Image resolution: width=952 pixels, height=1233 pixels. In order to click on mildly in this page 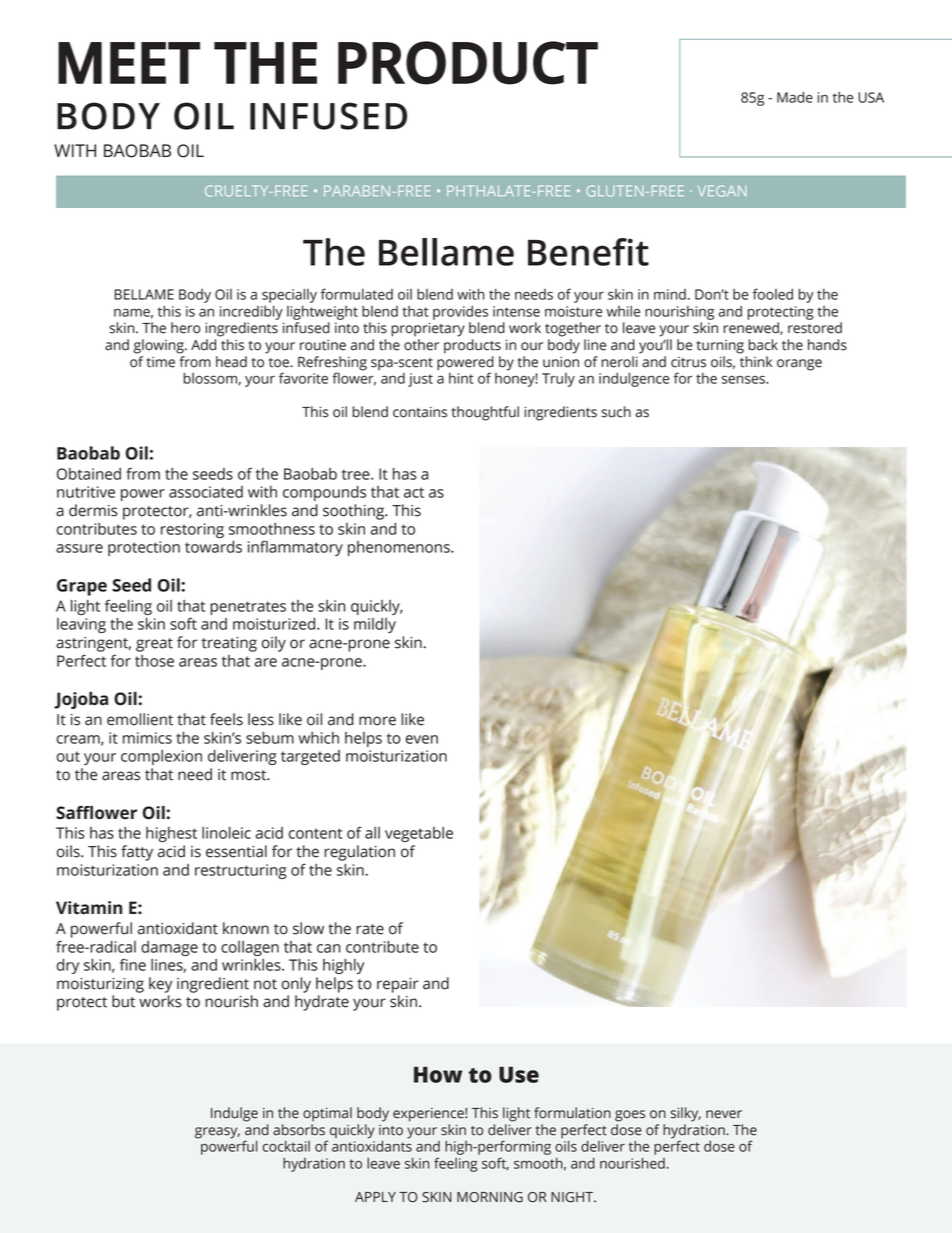, I will do `click(375, 625)`.
